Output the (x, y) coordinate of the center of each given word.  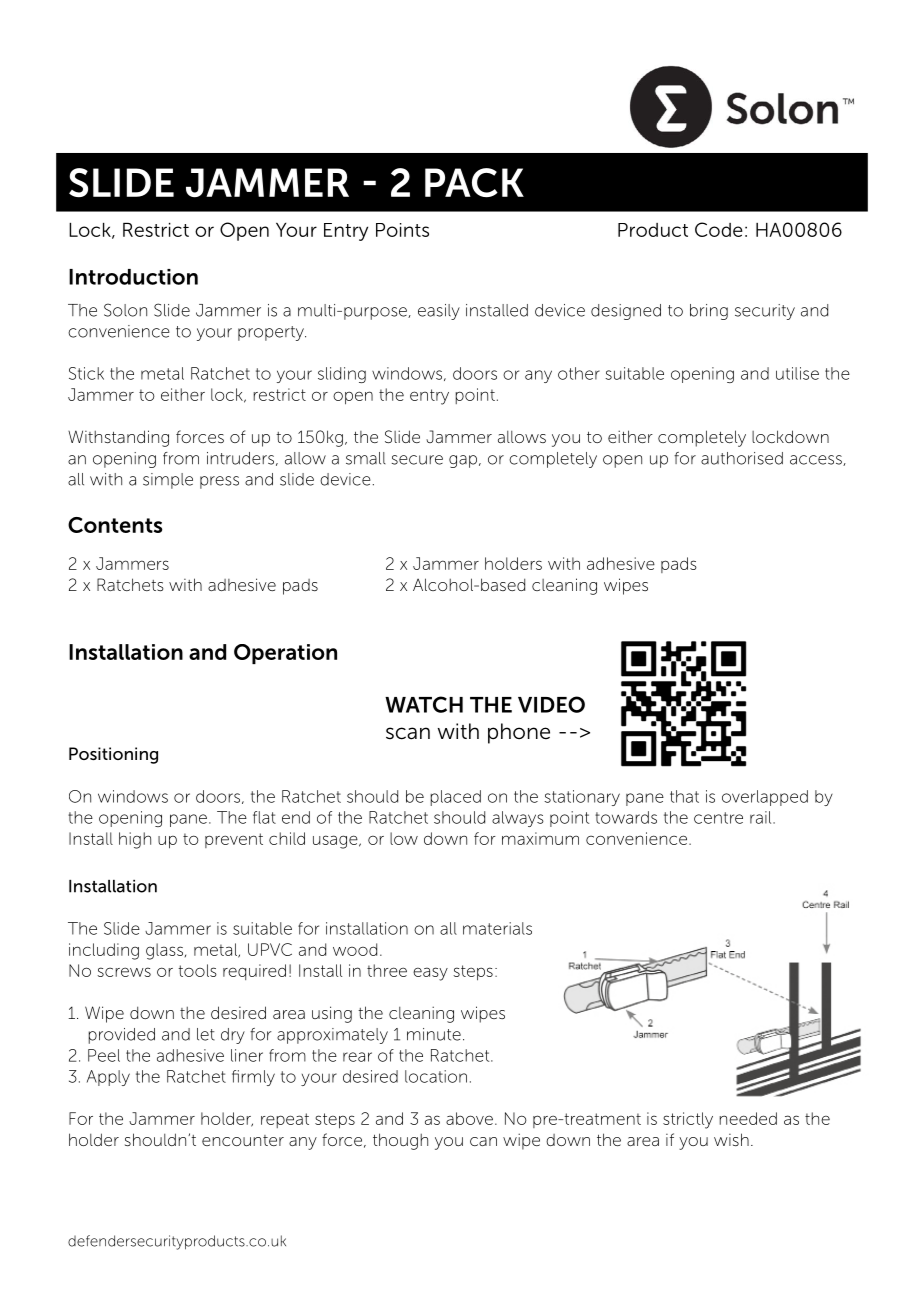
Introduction (133, 277)
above (469, 1118)
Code (719, 229)
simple (168, 481)
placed (455, 798)
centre (718, 818)
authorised (742, 458)
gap (463, 461)
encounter (243, 1140)
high (135, 840)
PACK (474, 183)
